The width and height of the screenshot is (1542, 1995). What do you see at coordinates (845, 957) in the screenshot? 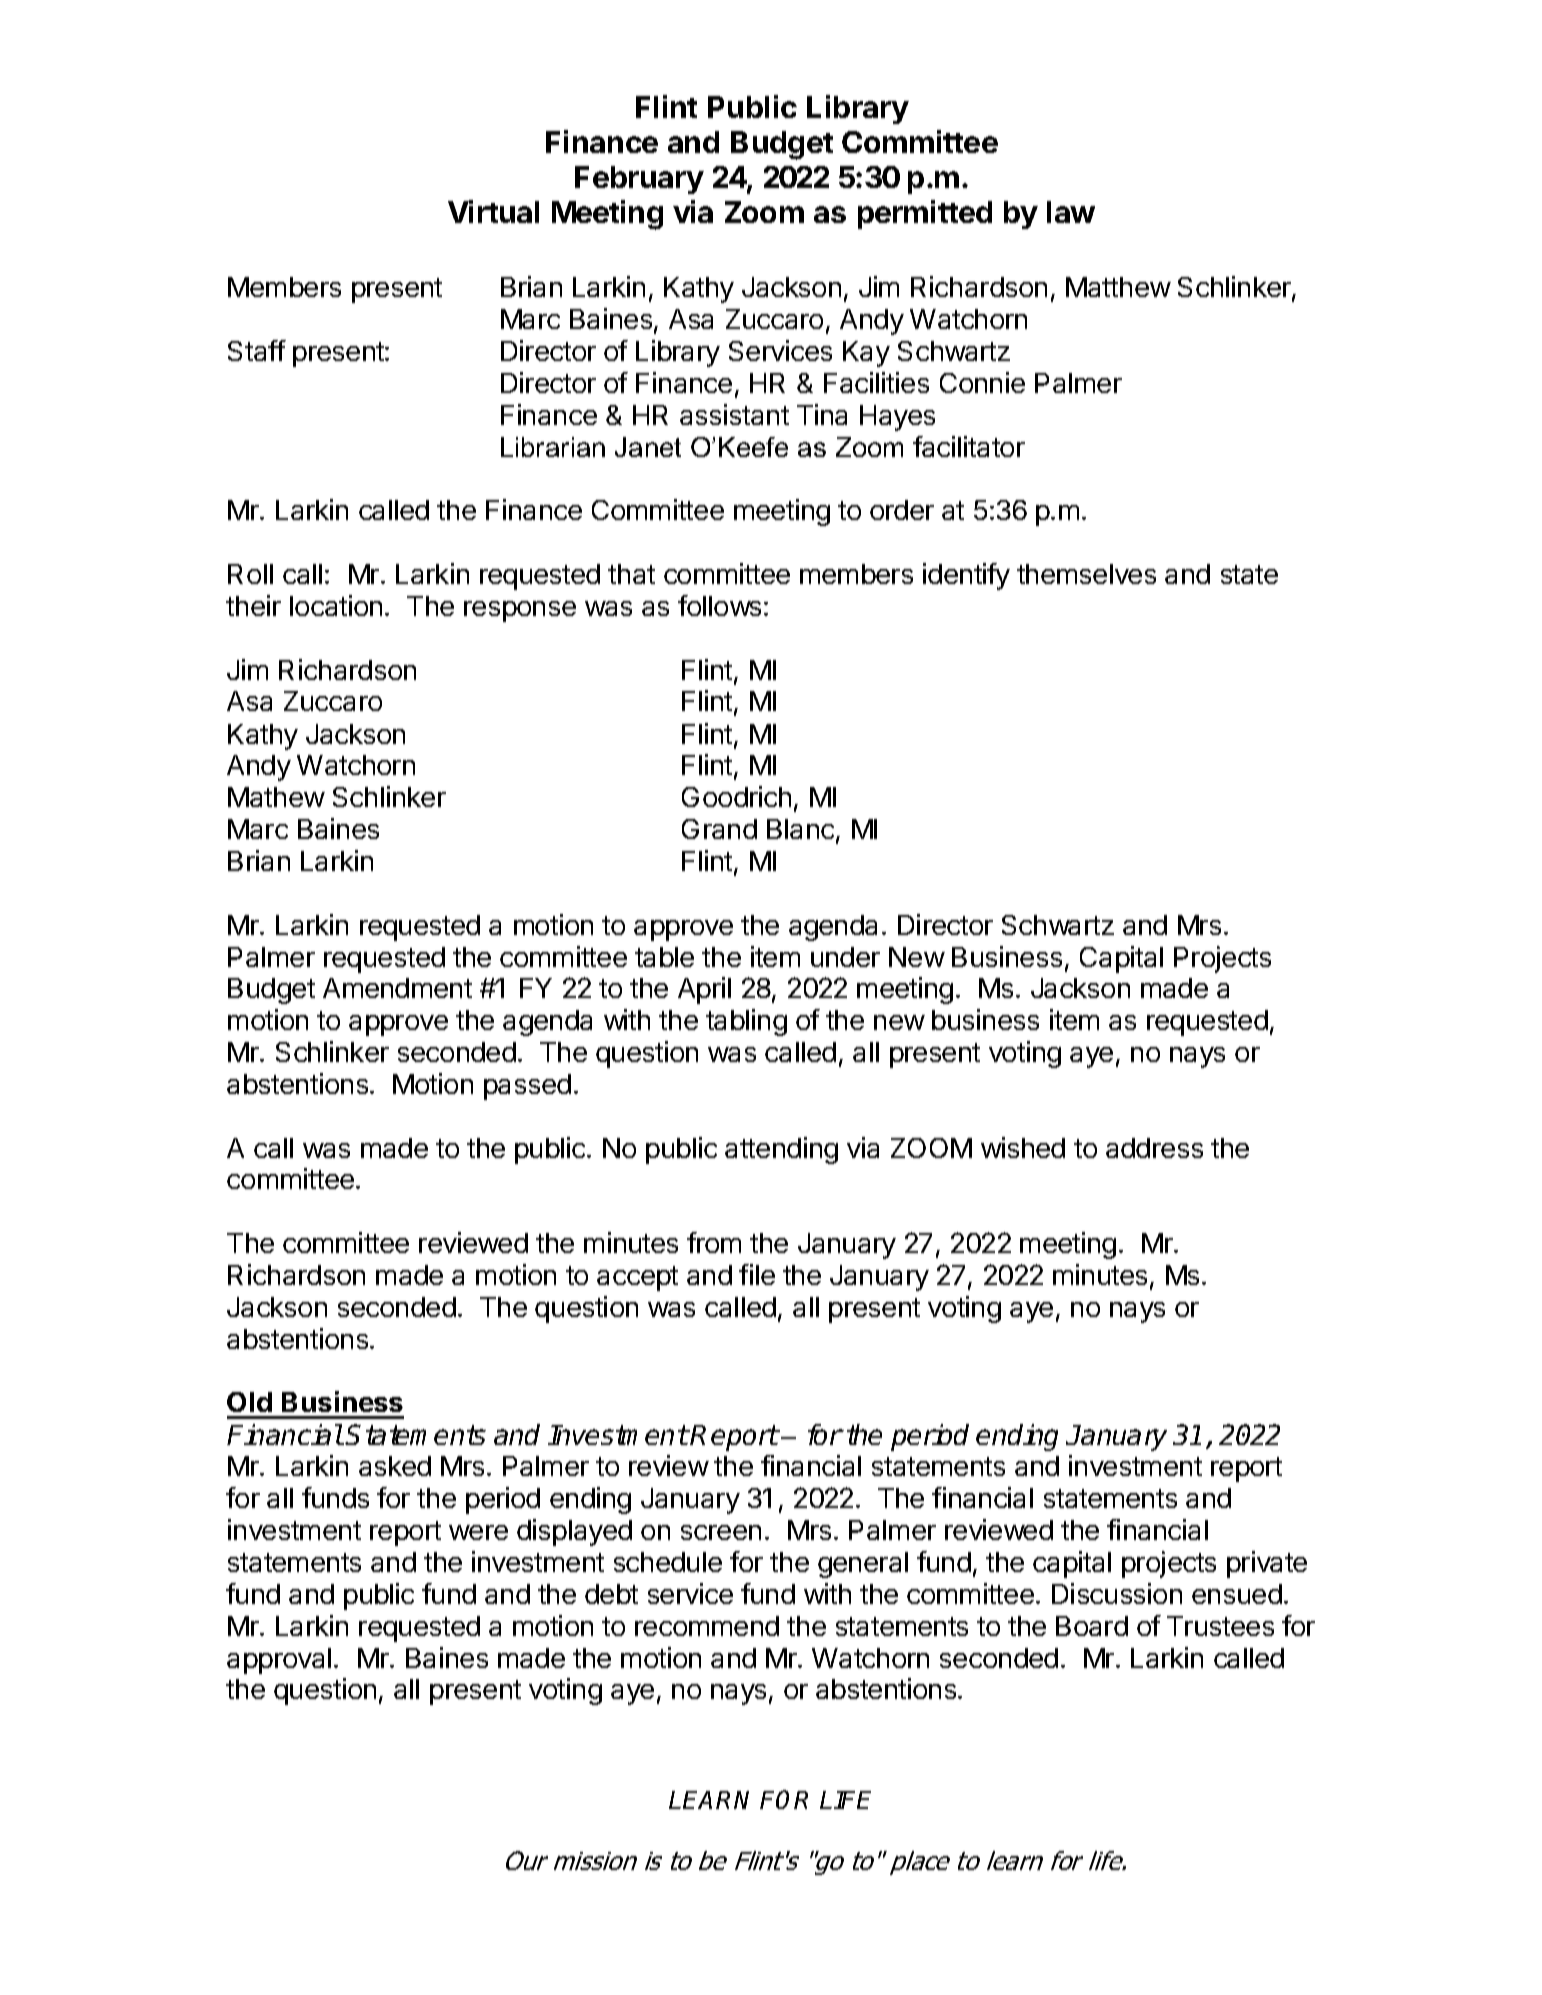
I see `under` at bounding box center [845, 957].
